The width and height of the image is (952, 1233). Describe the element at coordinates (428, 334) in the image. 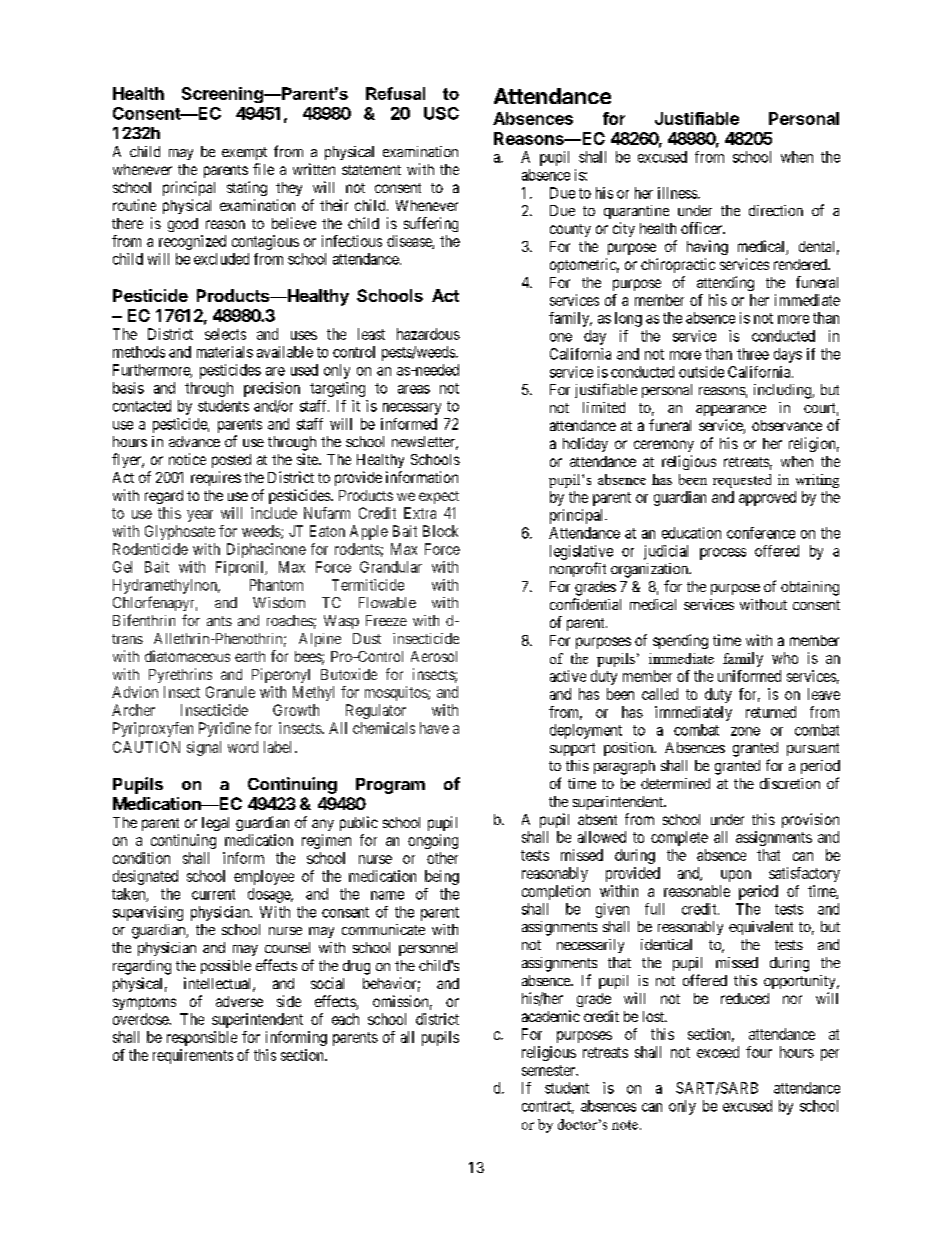

I see `hazardous` at that location.
